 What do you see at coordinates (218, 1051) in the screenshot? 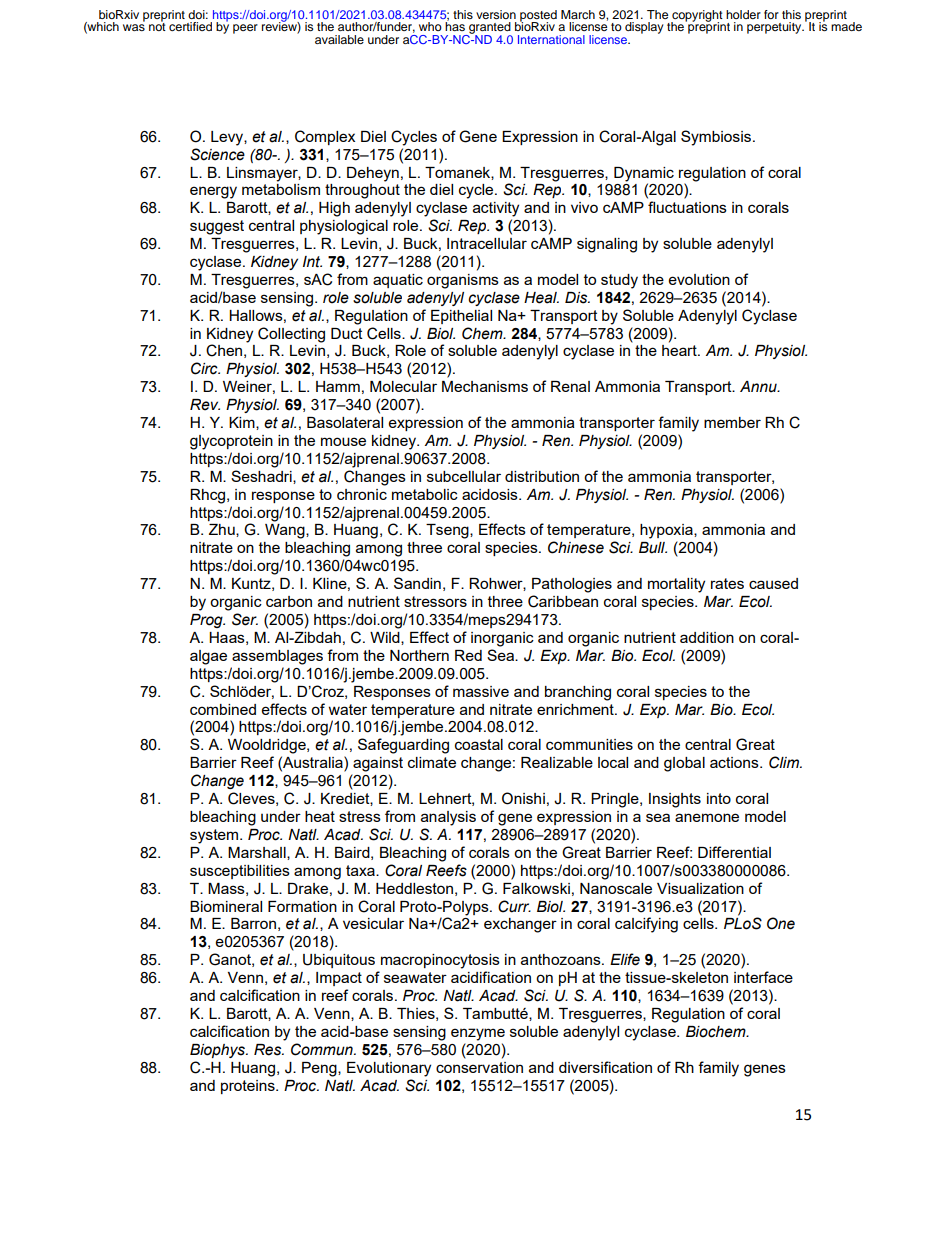
I see `Biophys` at bounding box center [218, 1051].
